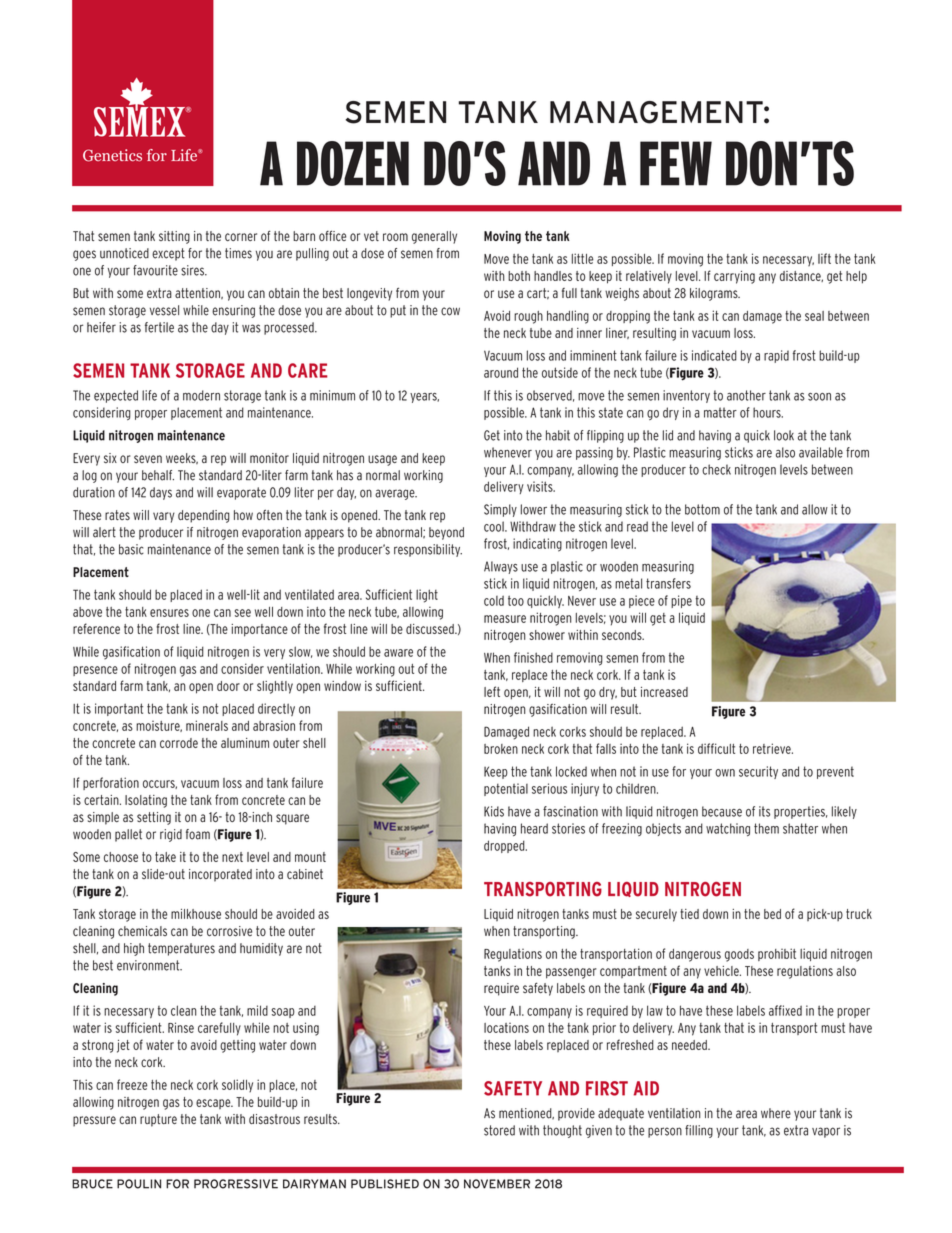  I want to click on rupture, so click(158, 1120).
